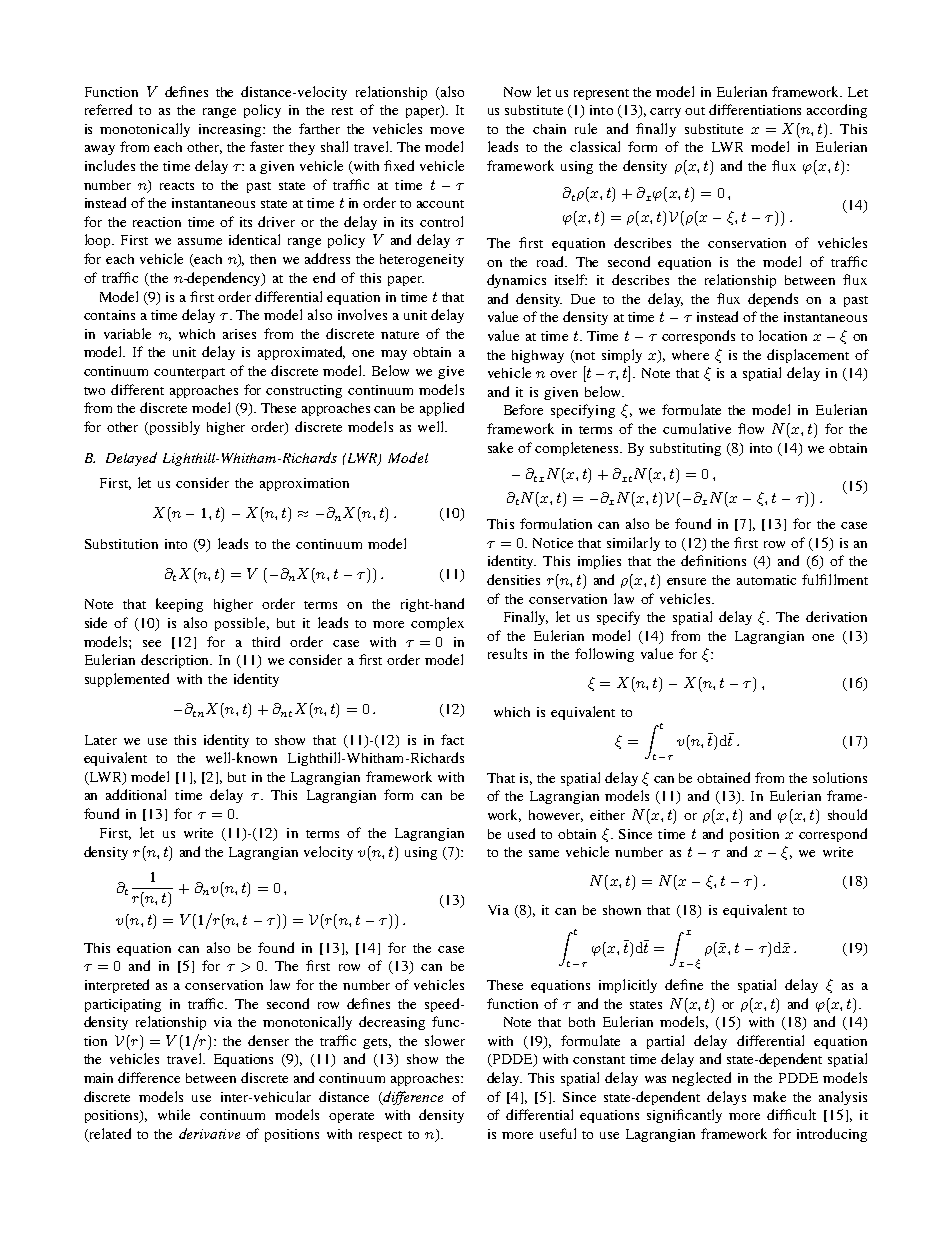 The height and width of the screenshot is (1233, 952). Describe the element at coordinates (127, 680) in the screenshot. I see `supplemented` at that location.
